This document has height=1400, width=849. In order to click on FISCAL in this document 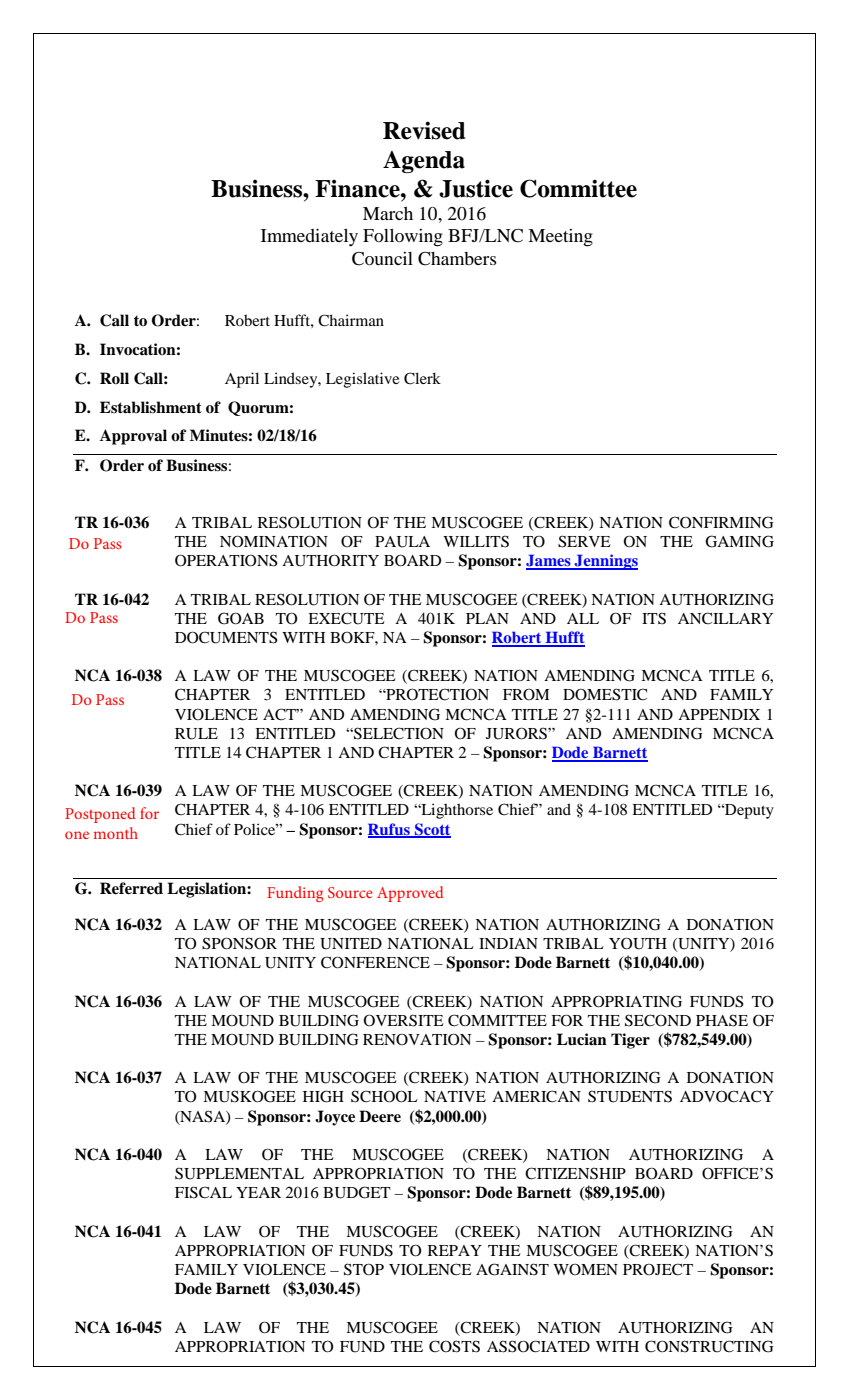, I will do `click(203, 1192)`.
